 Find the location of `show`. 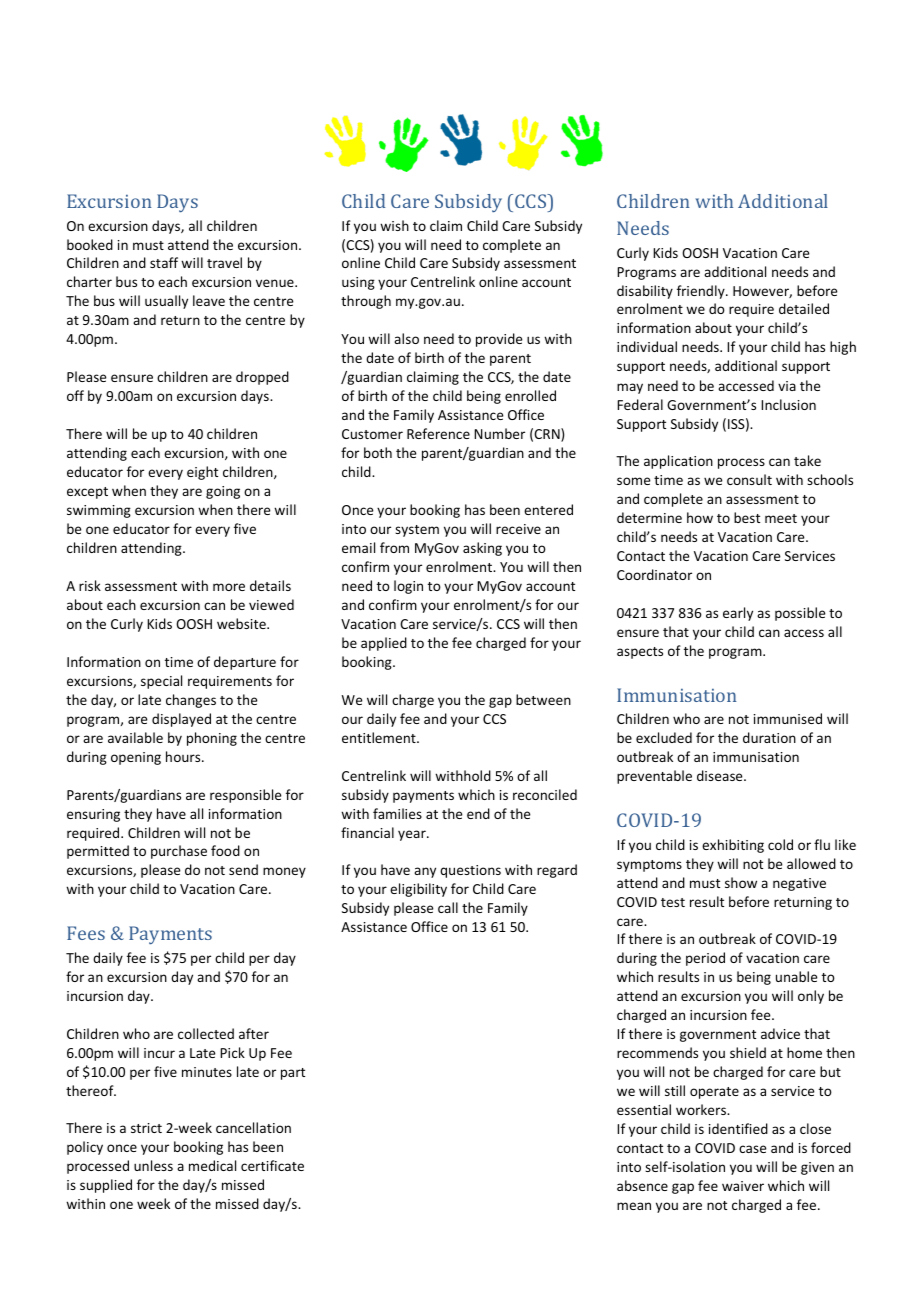

show is located at coordinates (741, 882).
